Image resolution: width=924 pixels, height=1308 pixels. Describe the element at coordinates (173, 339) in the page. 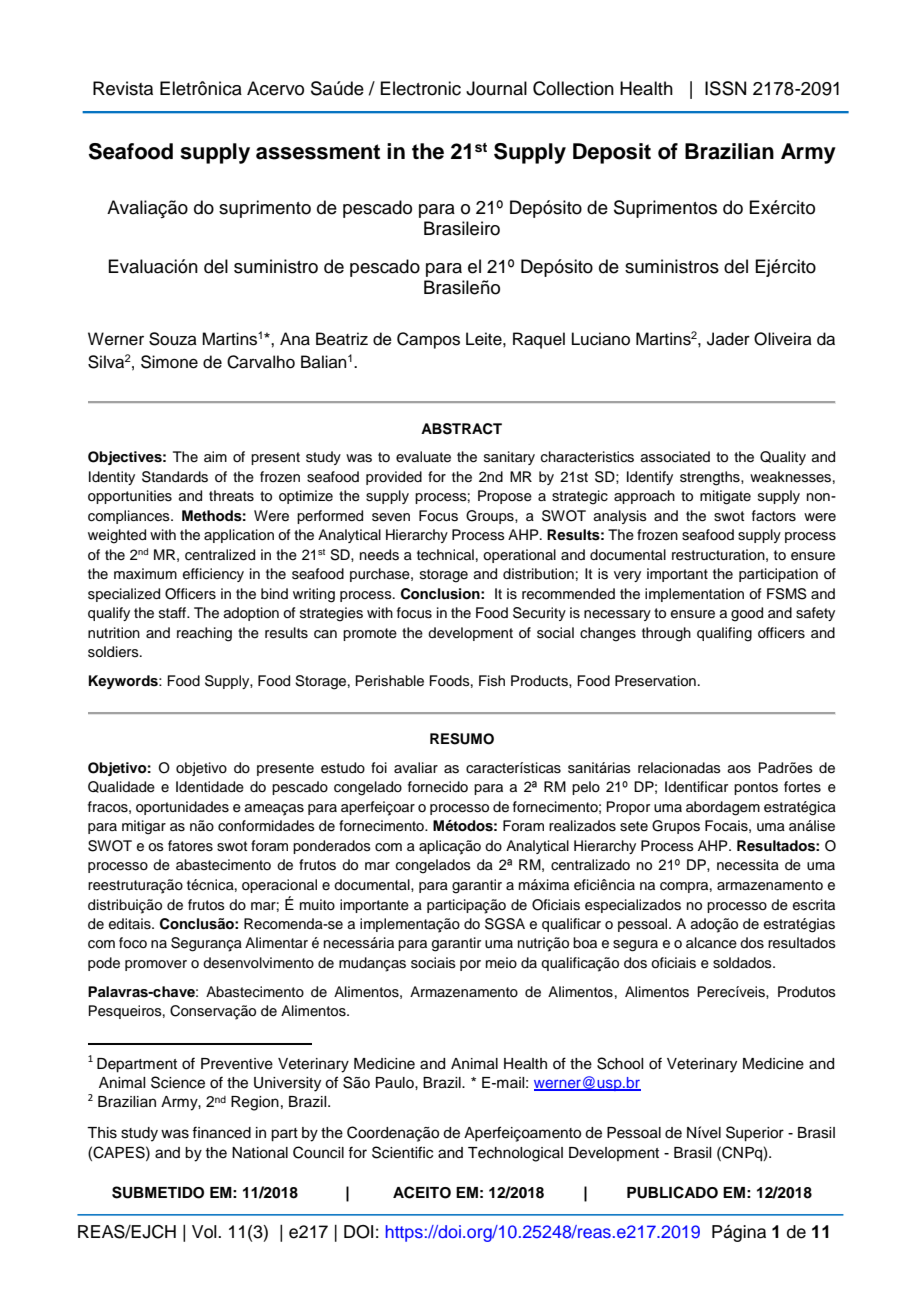

I see `Souza` at that location.
